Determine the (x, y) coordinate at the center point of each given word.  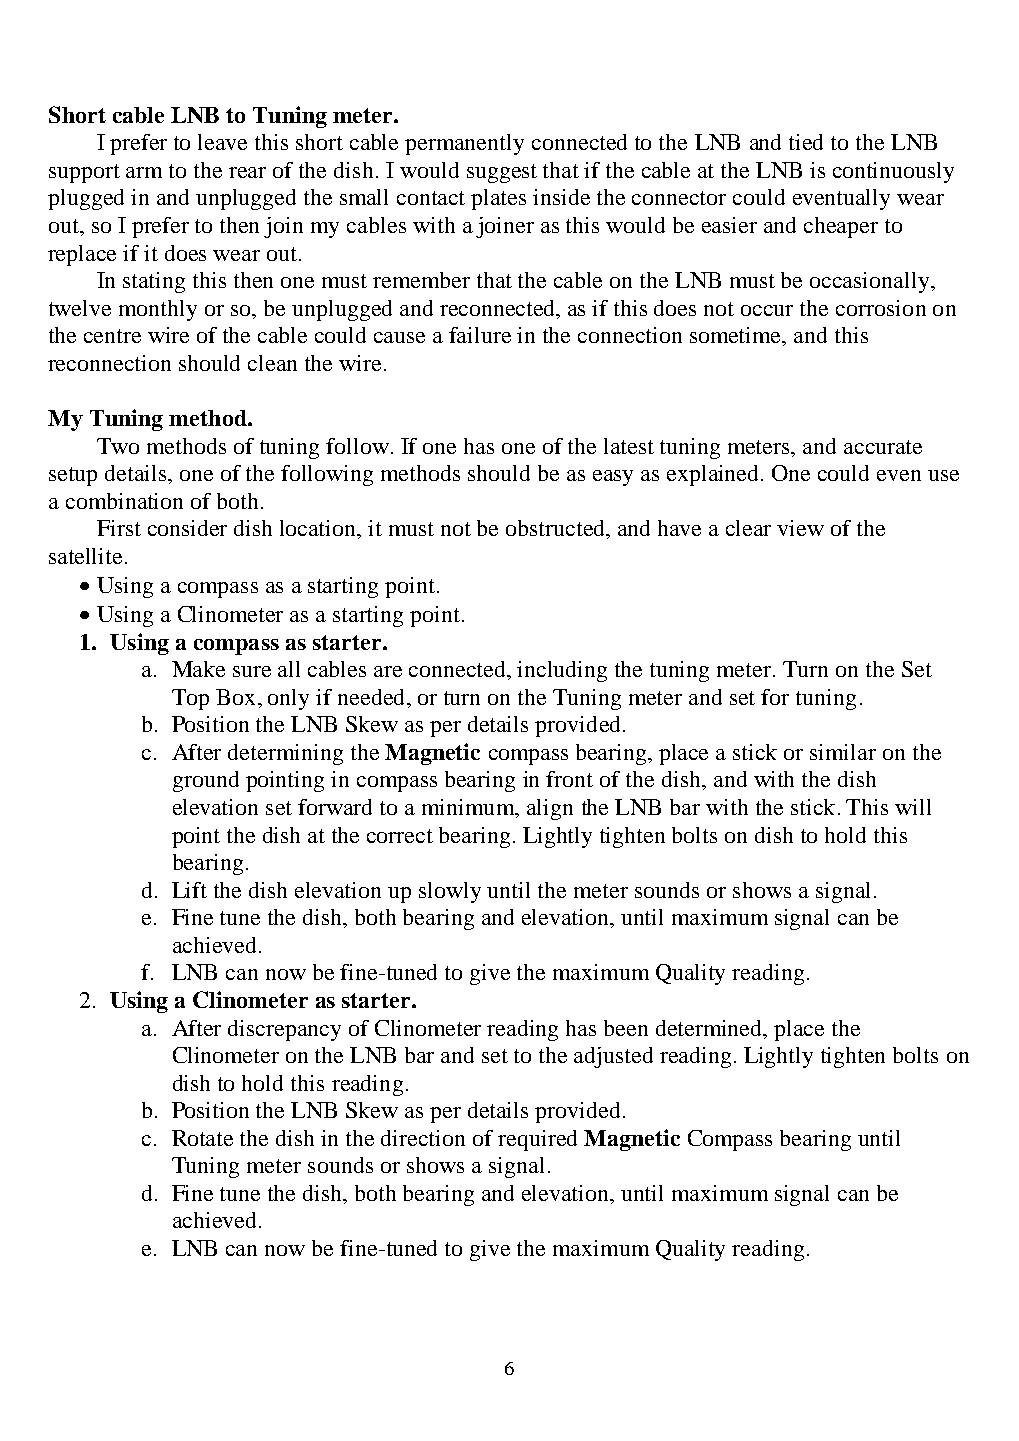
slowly (450, 892)
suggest (502, 173)
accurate (883, 447)
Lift (189, 890)
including (562, 671)
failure (480, 335)
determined (710, 1028)
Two (118, 446)
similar (843, 752)
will (913, 807)
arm (144, 172)
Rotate (202, 1138)
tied (806, 142)
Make (198, 669)
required (537, 1140)
